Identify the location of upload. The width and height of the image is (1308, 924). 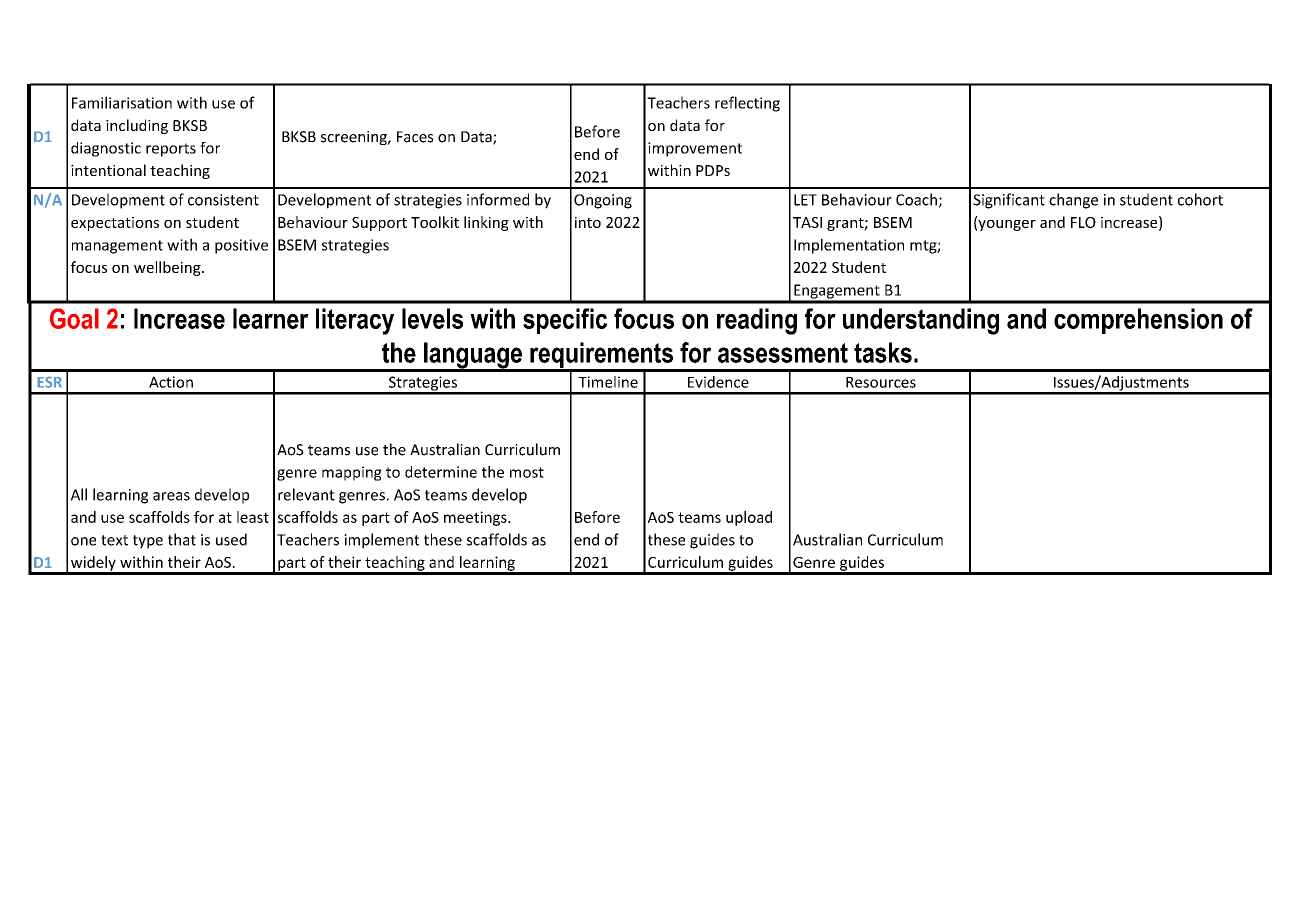
(749, 518).
